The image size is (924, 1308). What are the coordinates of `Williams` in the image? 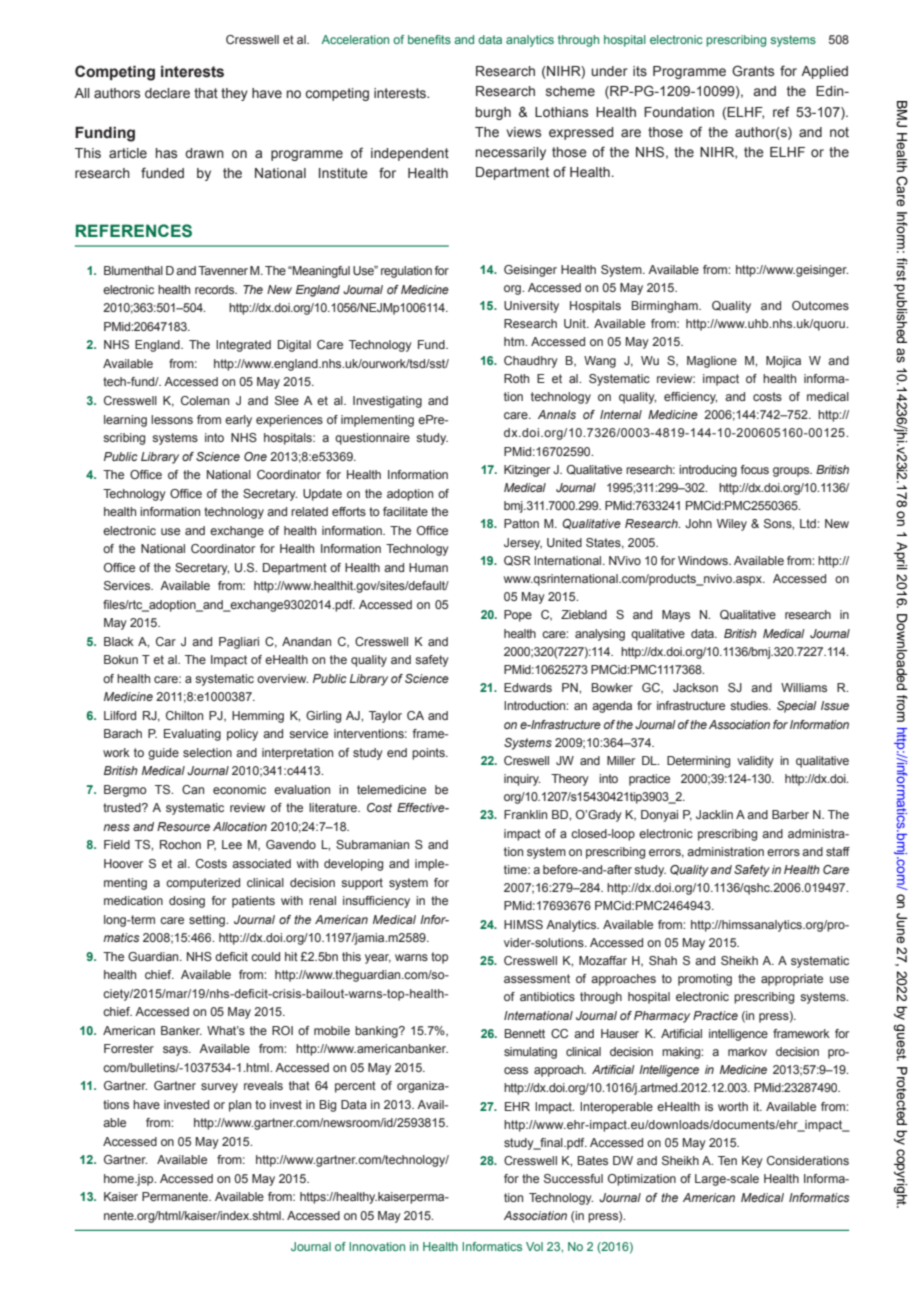 It's located at (804, 687).
